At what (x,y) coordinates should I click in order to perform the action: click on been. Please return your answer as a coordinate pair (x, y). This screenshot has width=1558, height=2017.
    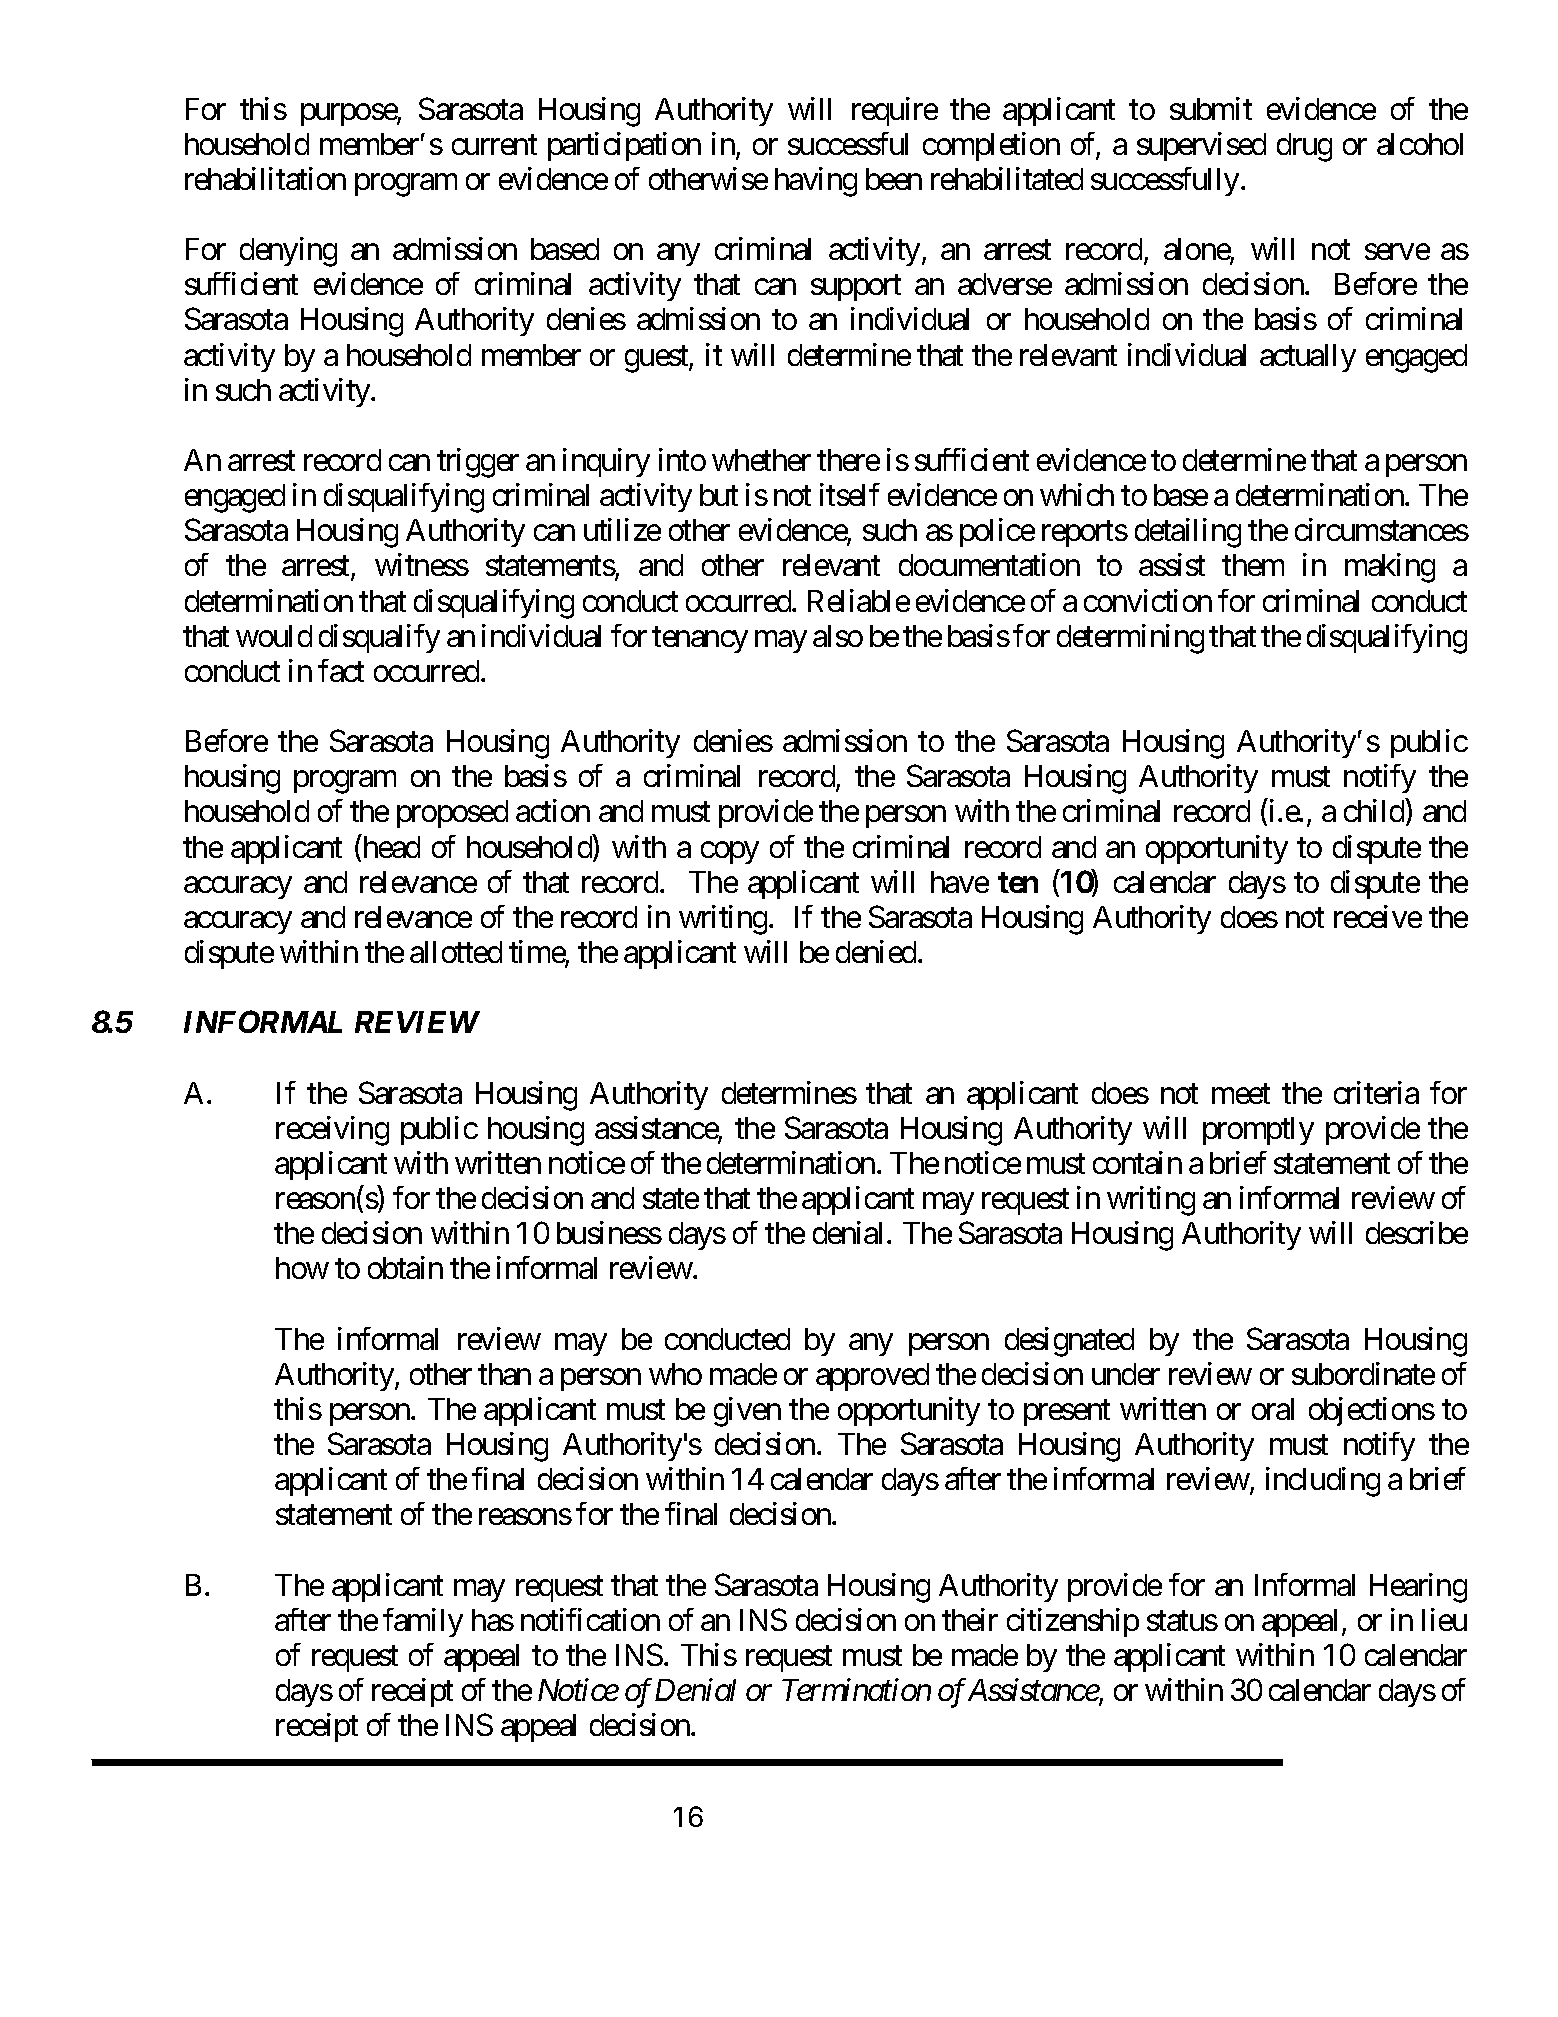
    Looking at the image, I should click on (894, 179).
